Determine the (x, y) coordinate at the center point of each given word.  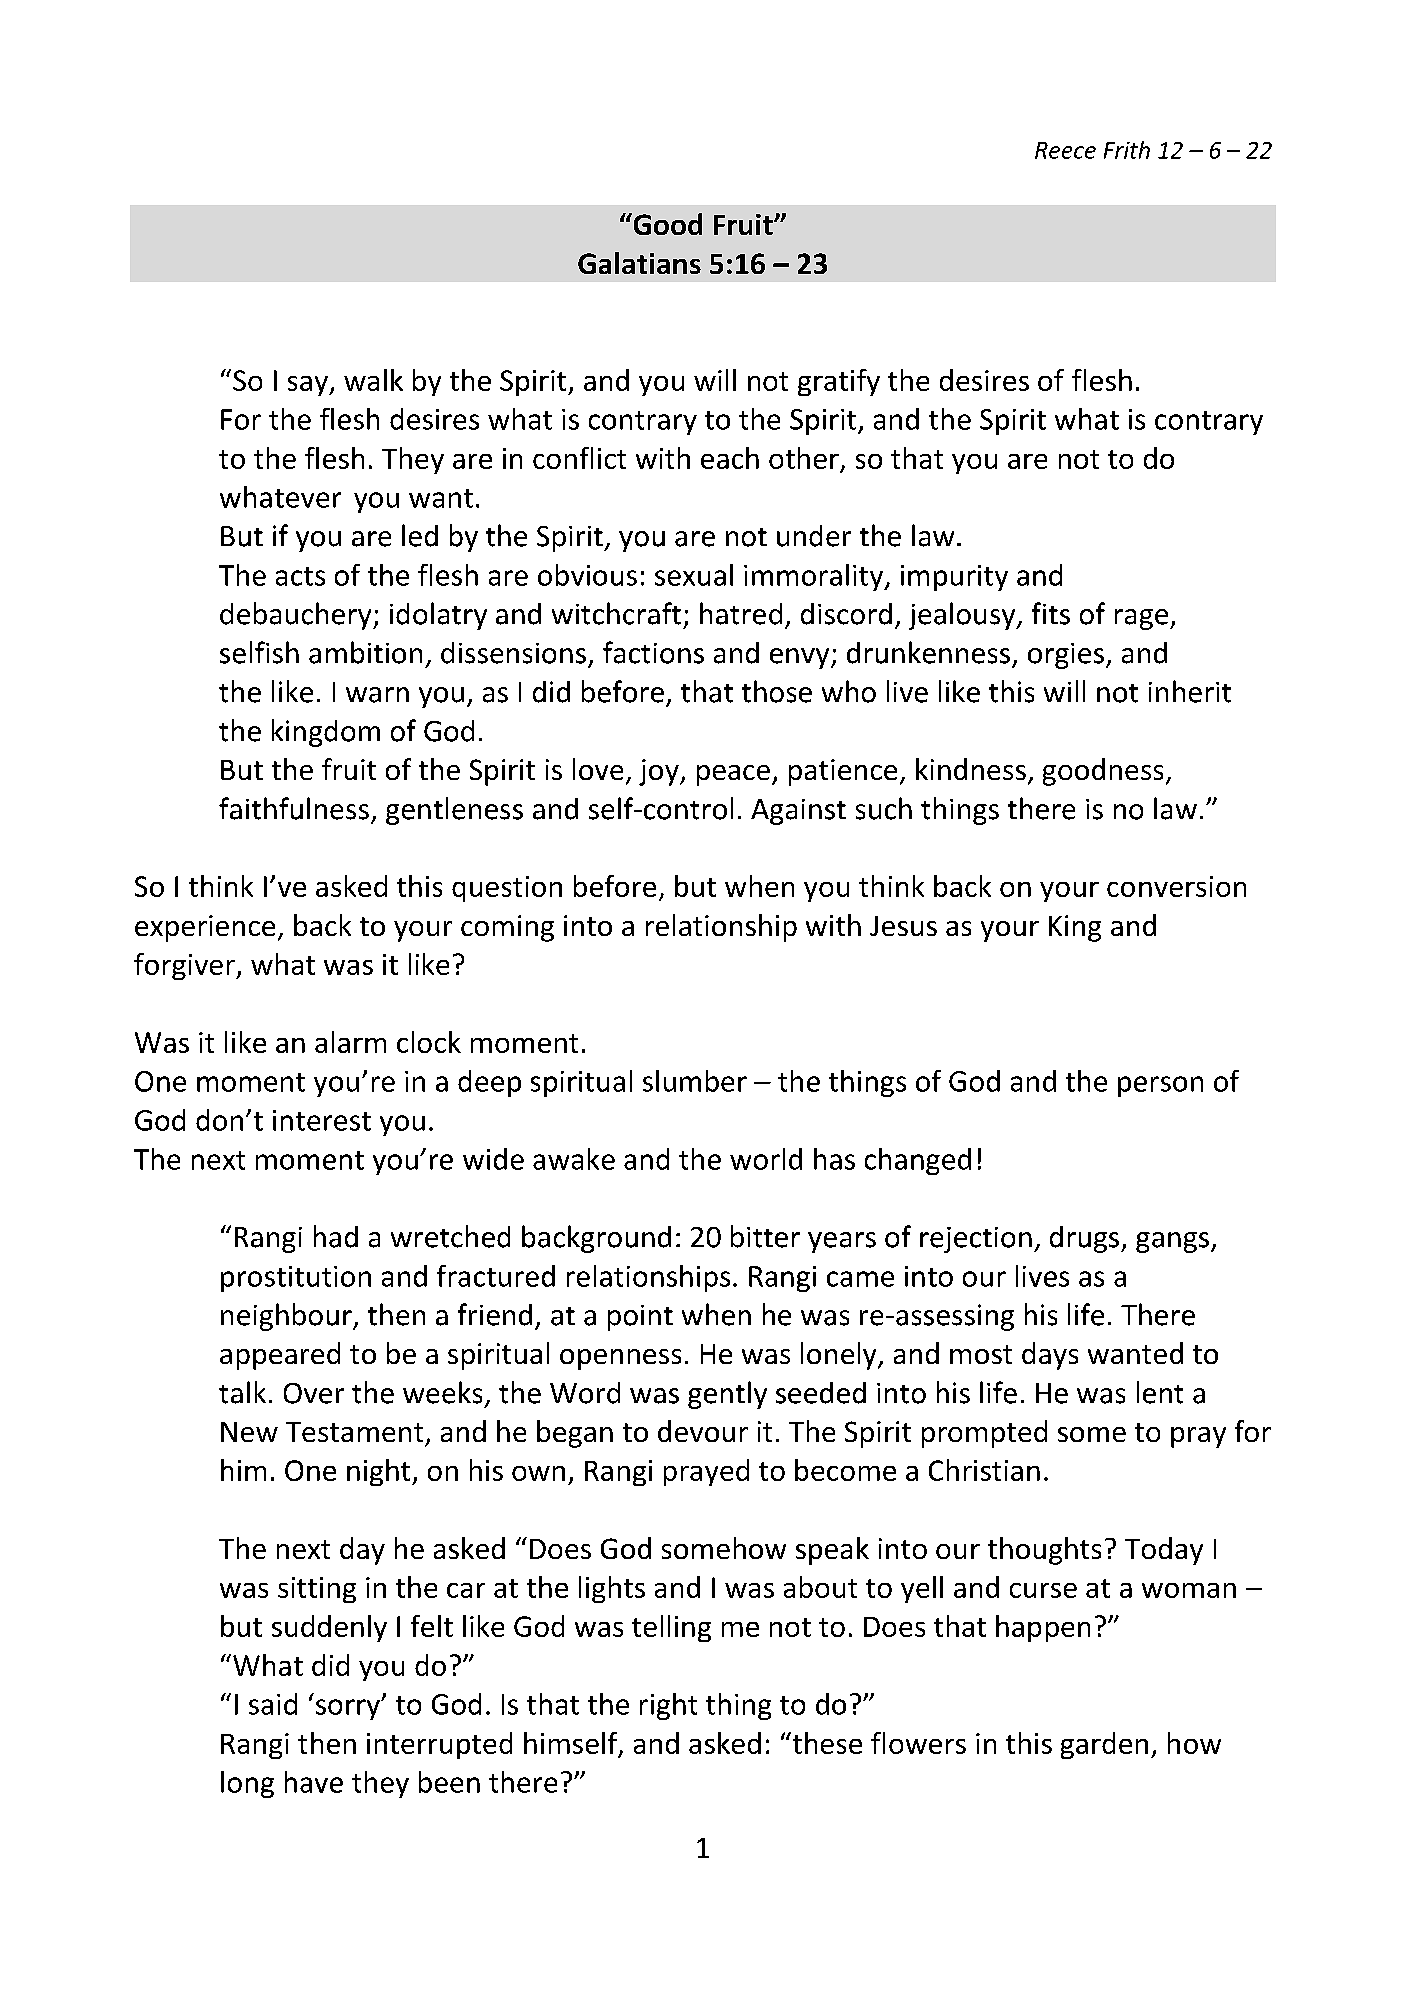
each (730, 458)
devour (703, 1431)
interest (322, 1120)
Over (314, 1393)
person (1160, 1086)
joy (660, 772)
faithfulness (294, 808)
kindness (971, 769)
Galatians (639, 263)
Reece (1065, 150)
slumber (695, 1081)
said (273, 1704)
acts (300, 576)
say (309, 386)
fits (1051, 613)
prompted (984, 1434)
